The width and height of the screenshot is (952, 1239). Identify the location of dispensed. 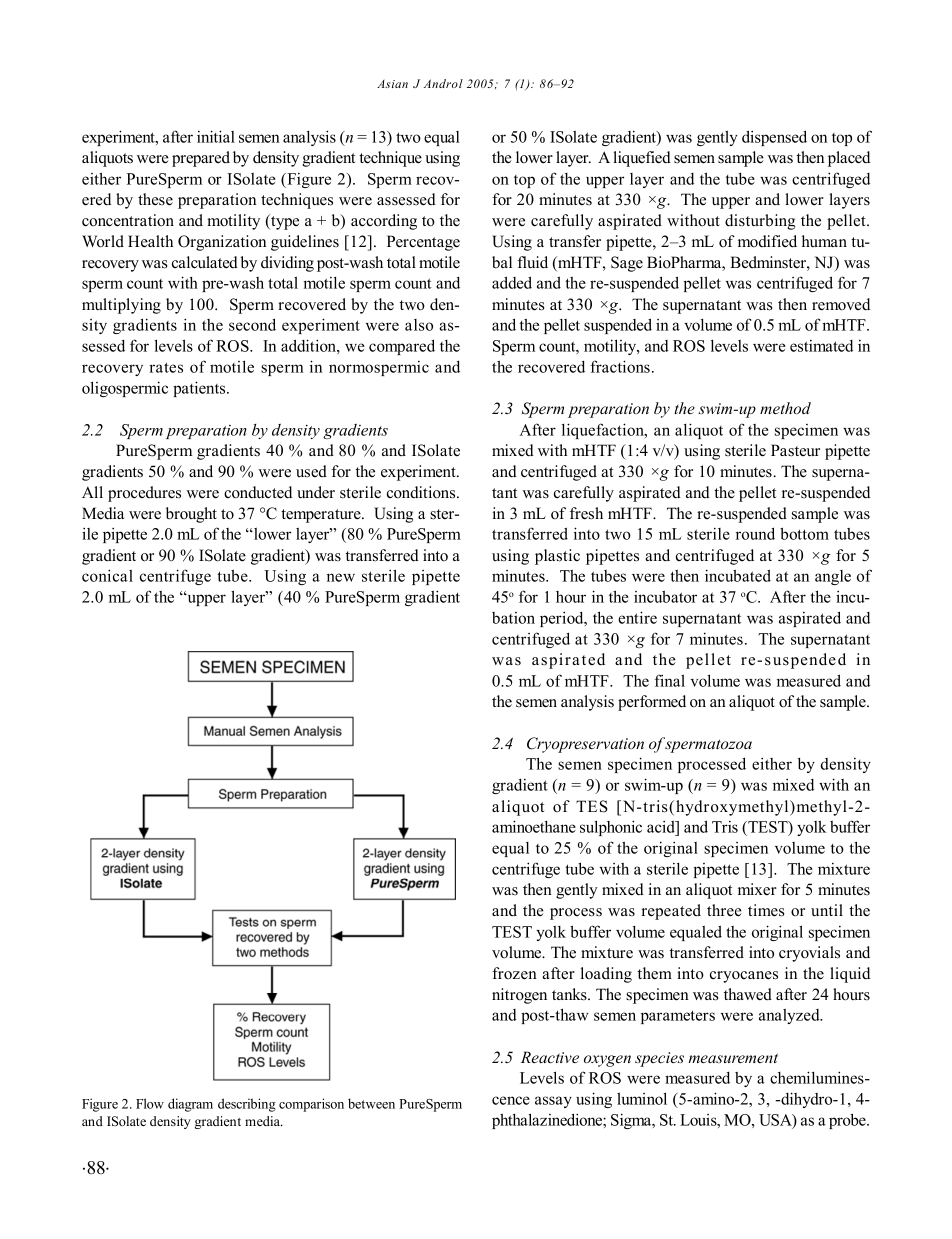
(774, 138).
